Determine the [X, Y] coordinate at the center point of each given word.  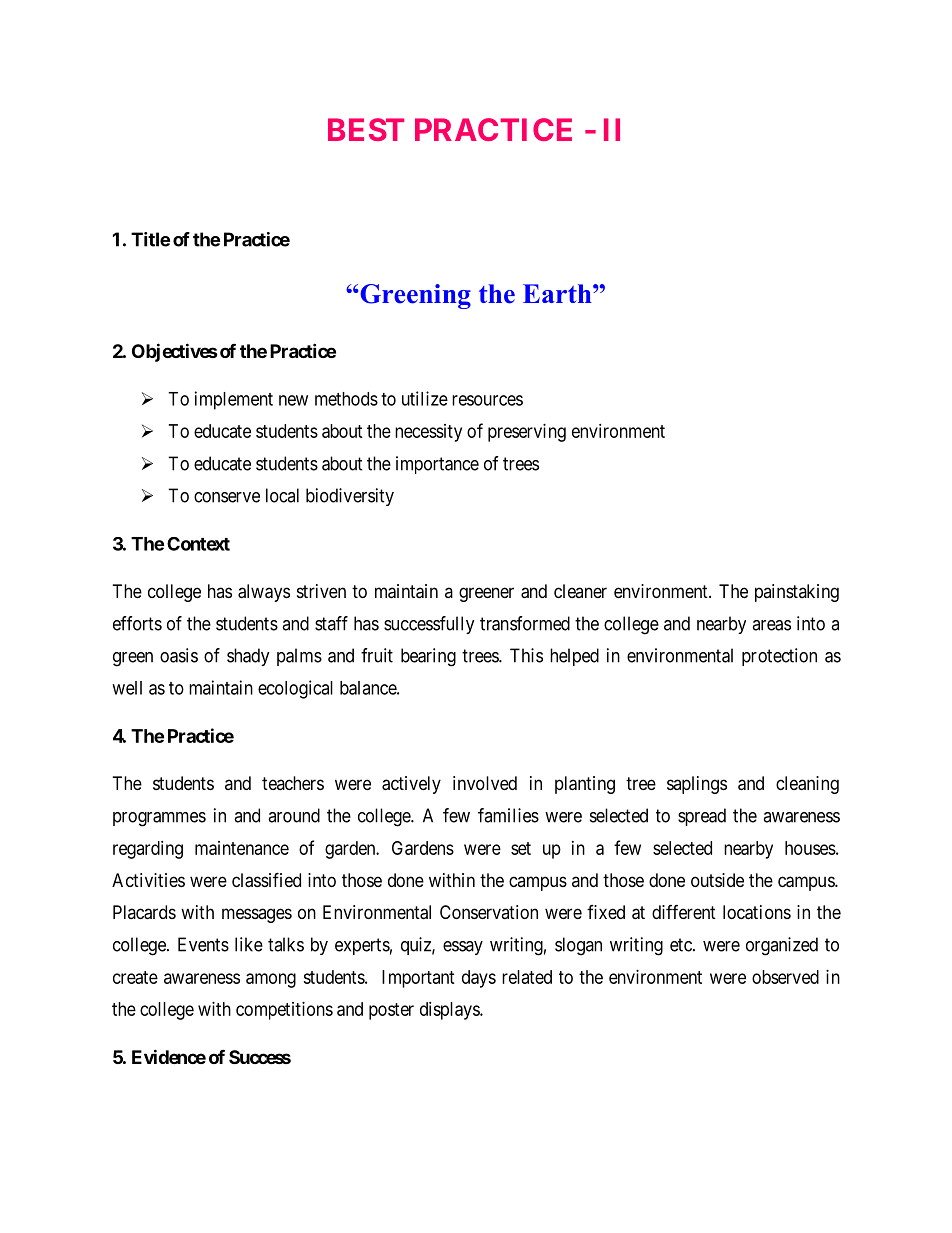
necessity [428, 433]
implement [234, 400]
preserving [527, 433]
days [479, 979]
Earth [558, 293]
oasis [179, 655]
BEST [366, 129]
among [271, 980]
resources [487, 400]
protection [779, 657]
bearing [428, 657]
